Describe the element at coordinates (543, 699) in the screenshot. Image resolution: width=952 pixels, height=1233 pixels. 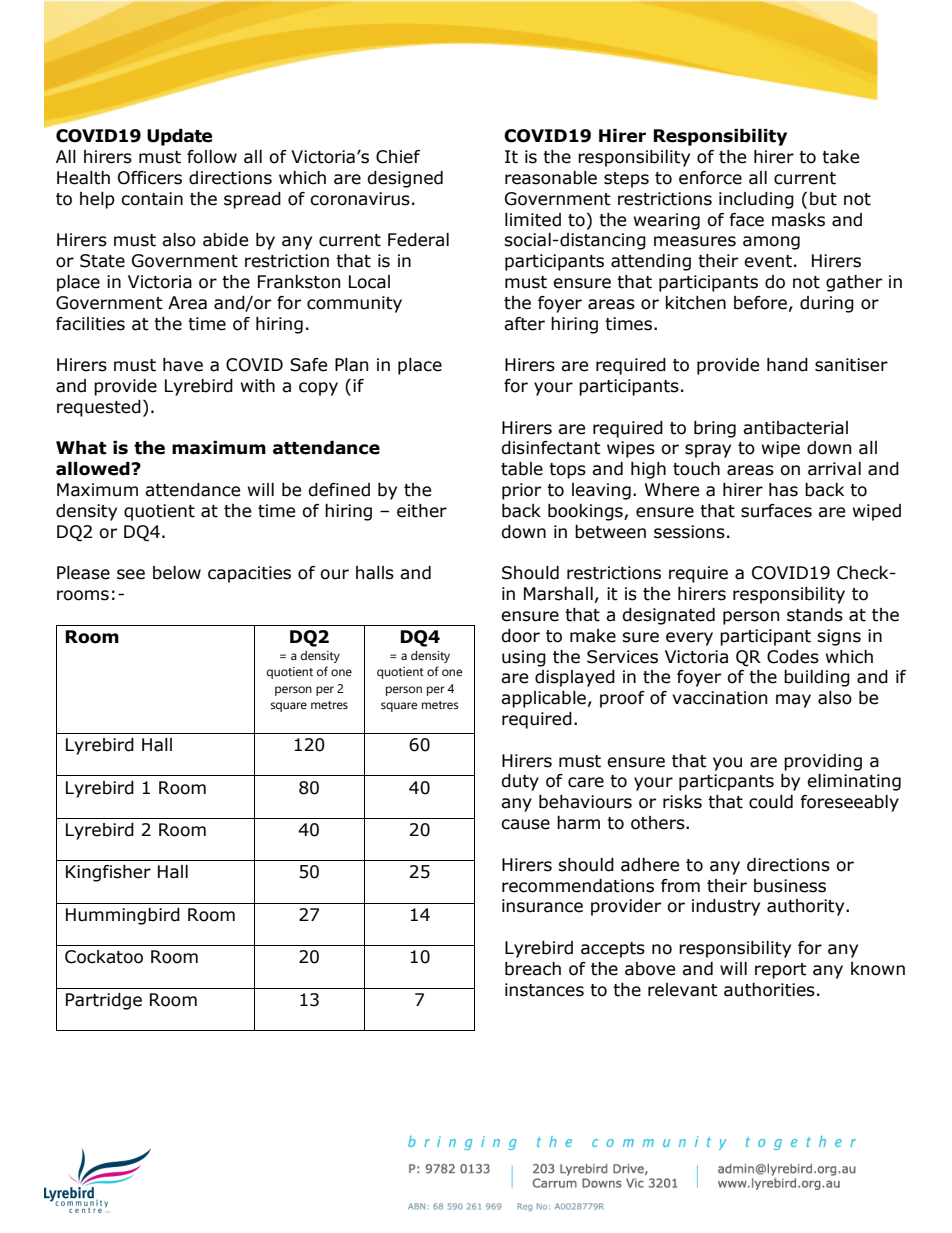
I see `applicable` at that location.
